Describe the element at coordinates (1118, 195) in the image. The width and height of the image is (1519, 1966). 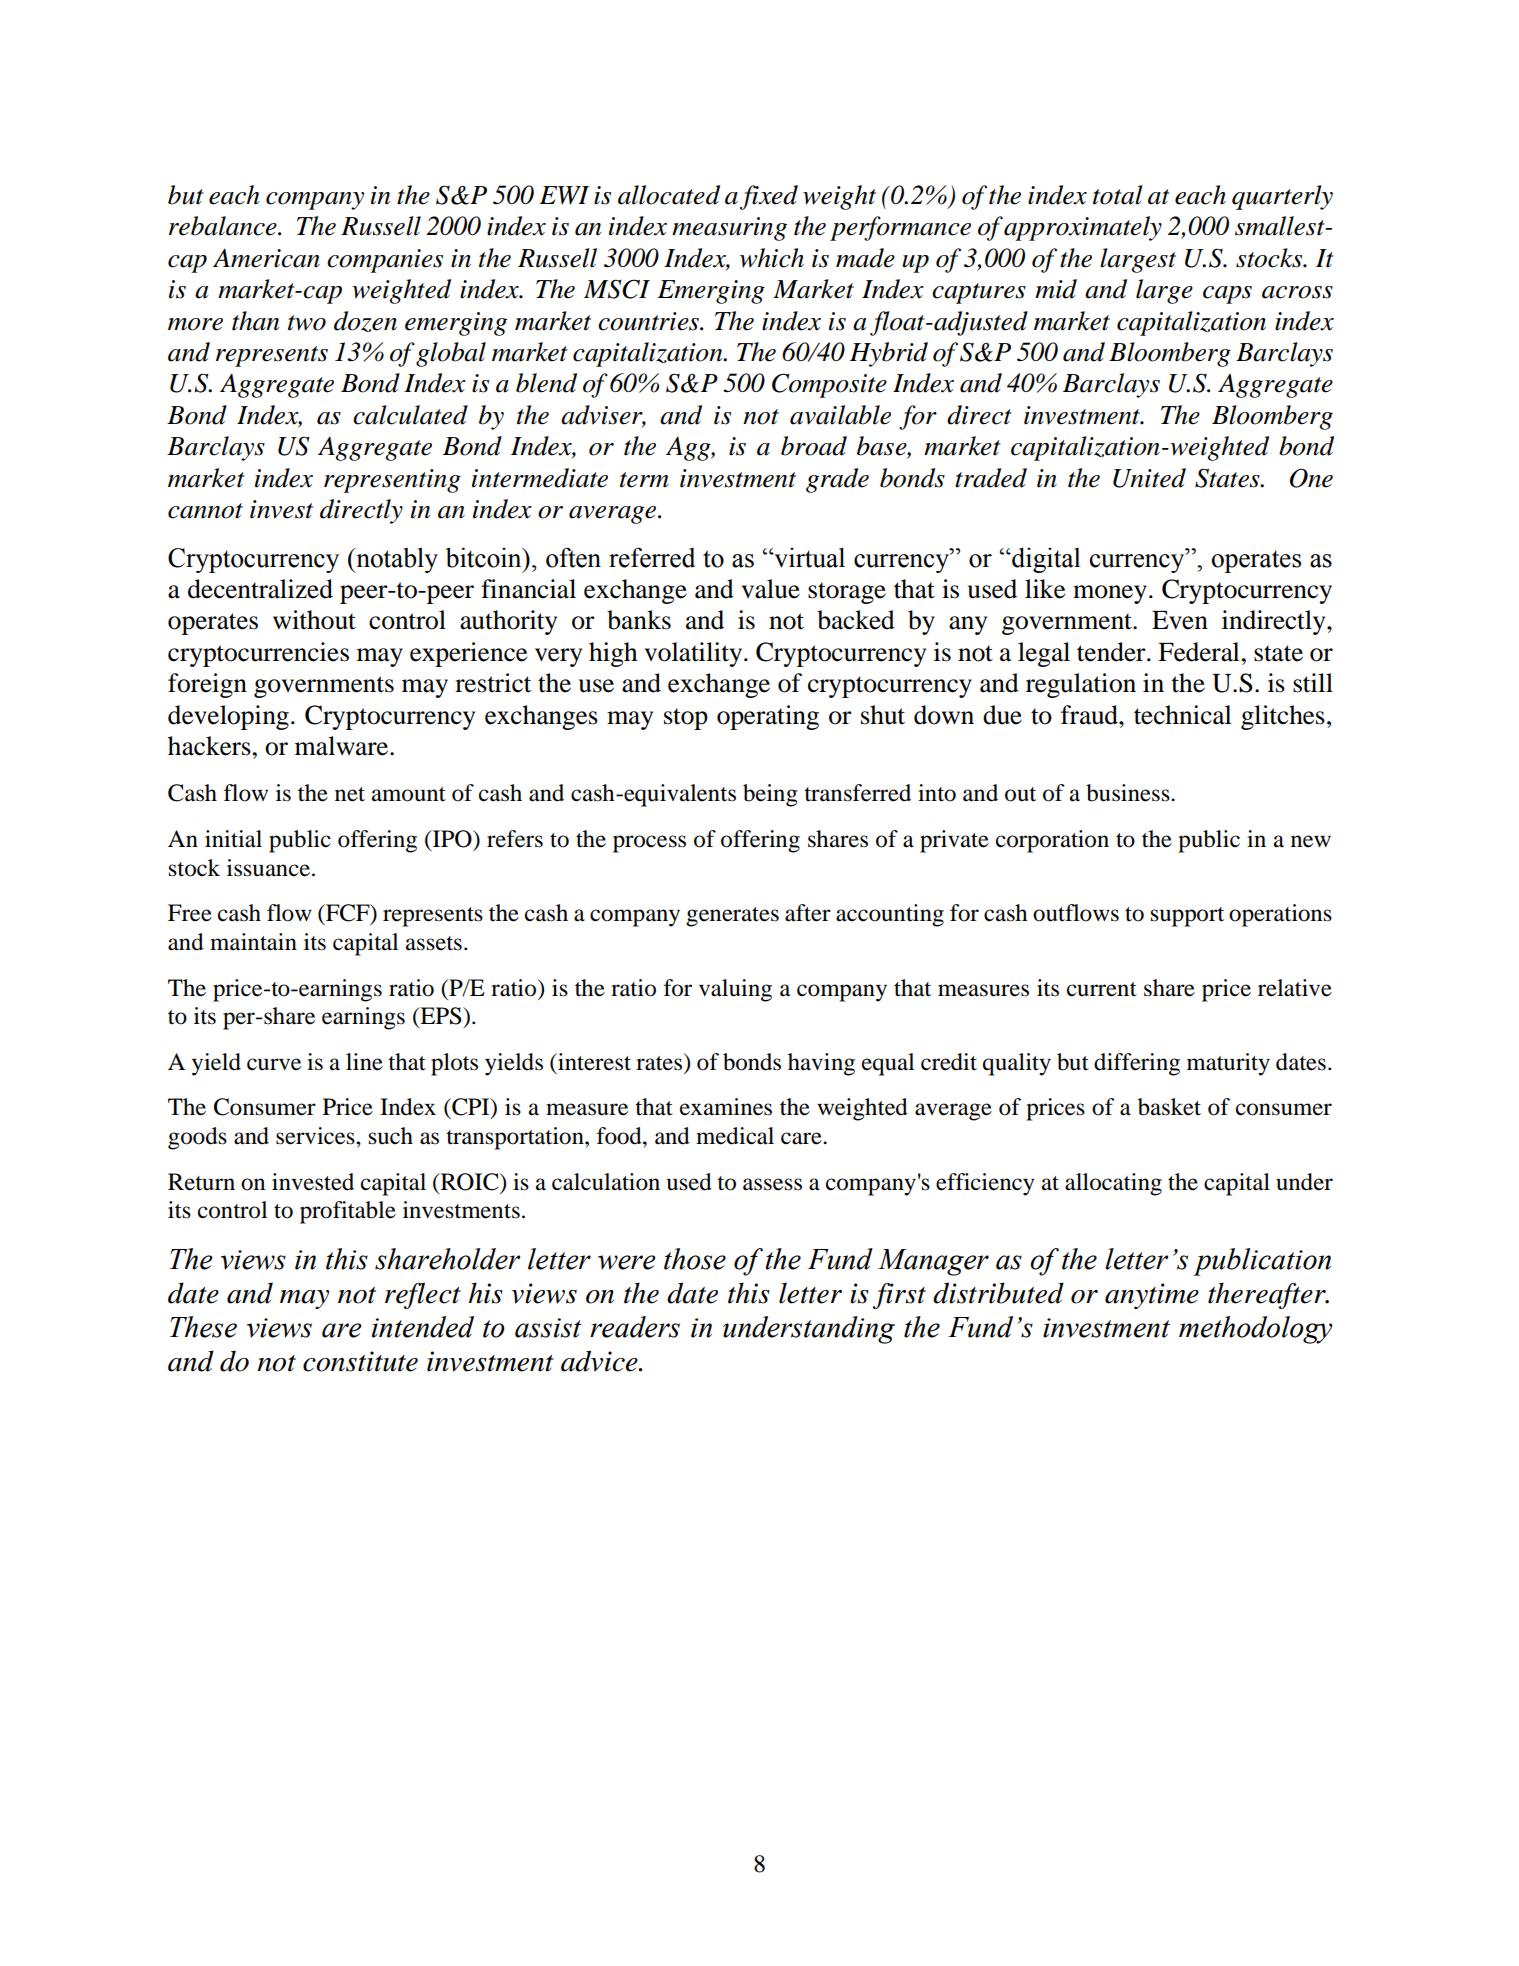
I see `total` at that location.
